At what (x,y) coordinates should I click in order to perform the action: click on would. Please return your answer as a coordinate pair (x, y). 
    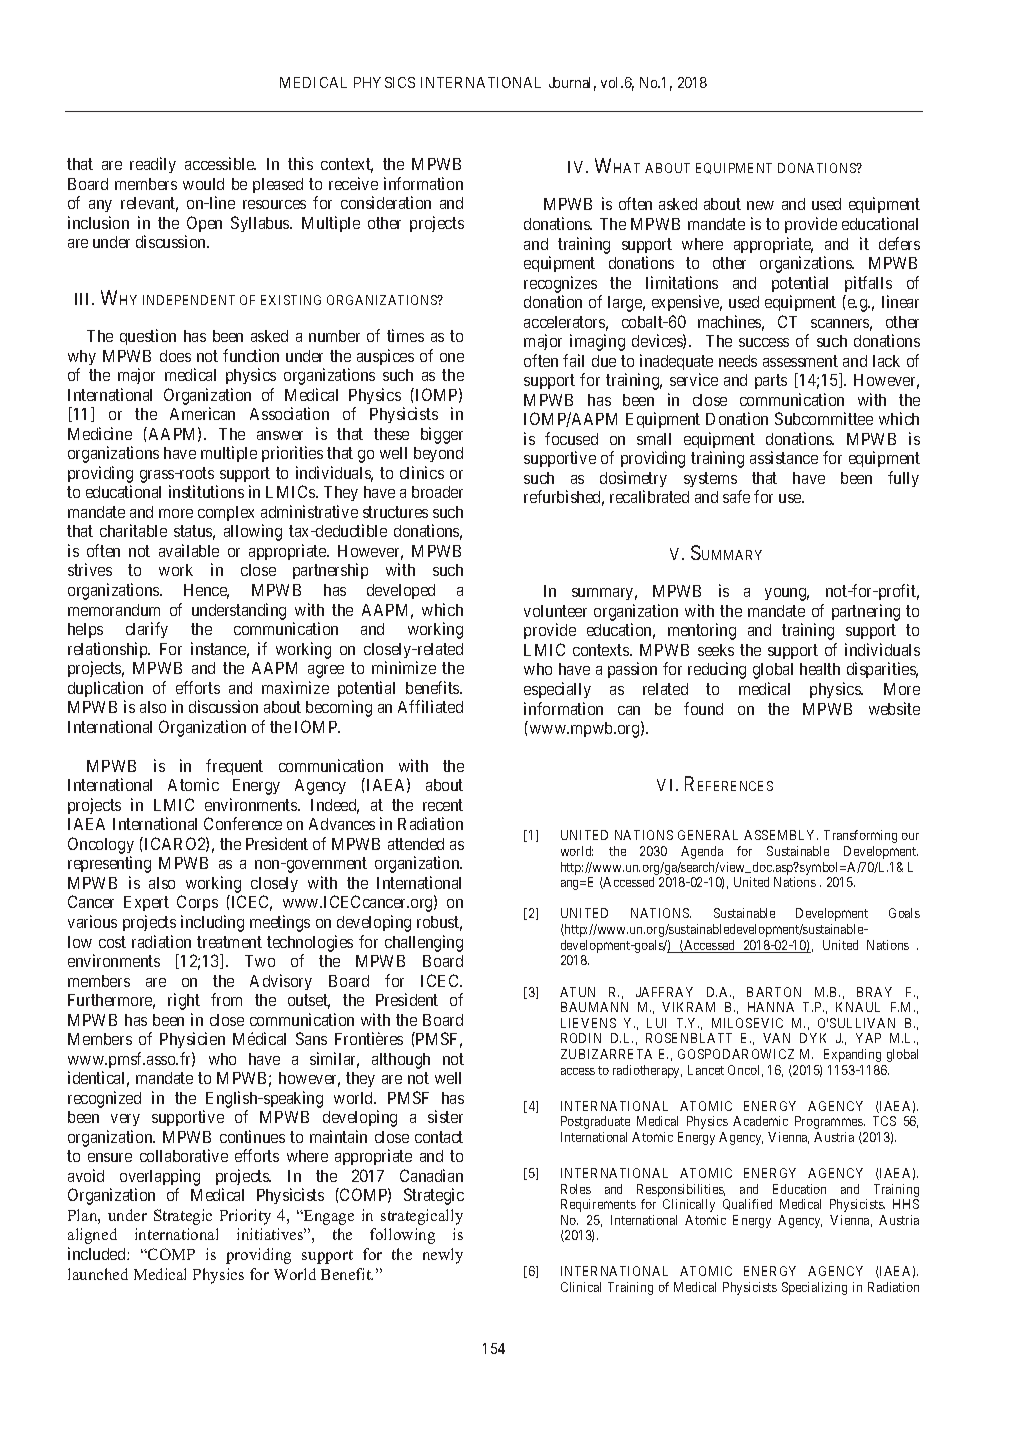
    Looking at the image, I should click on (203, 184).
